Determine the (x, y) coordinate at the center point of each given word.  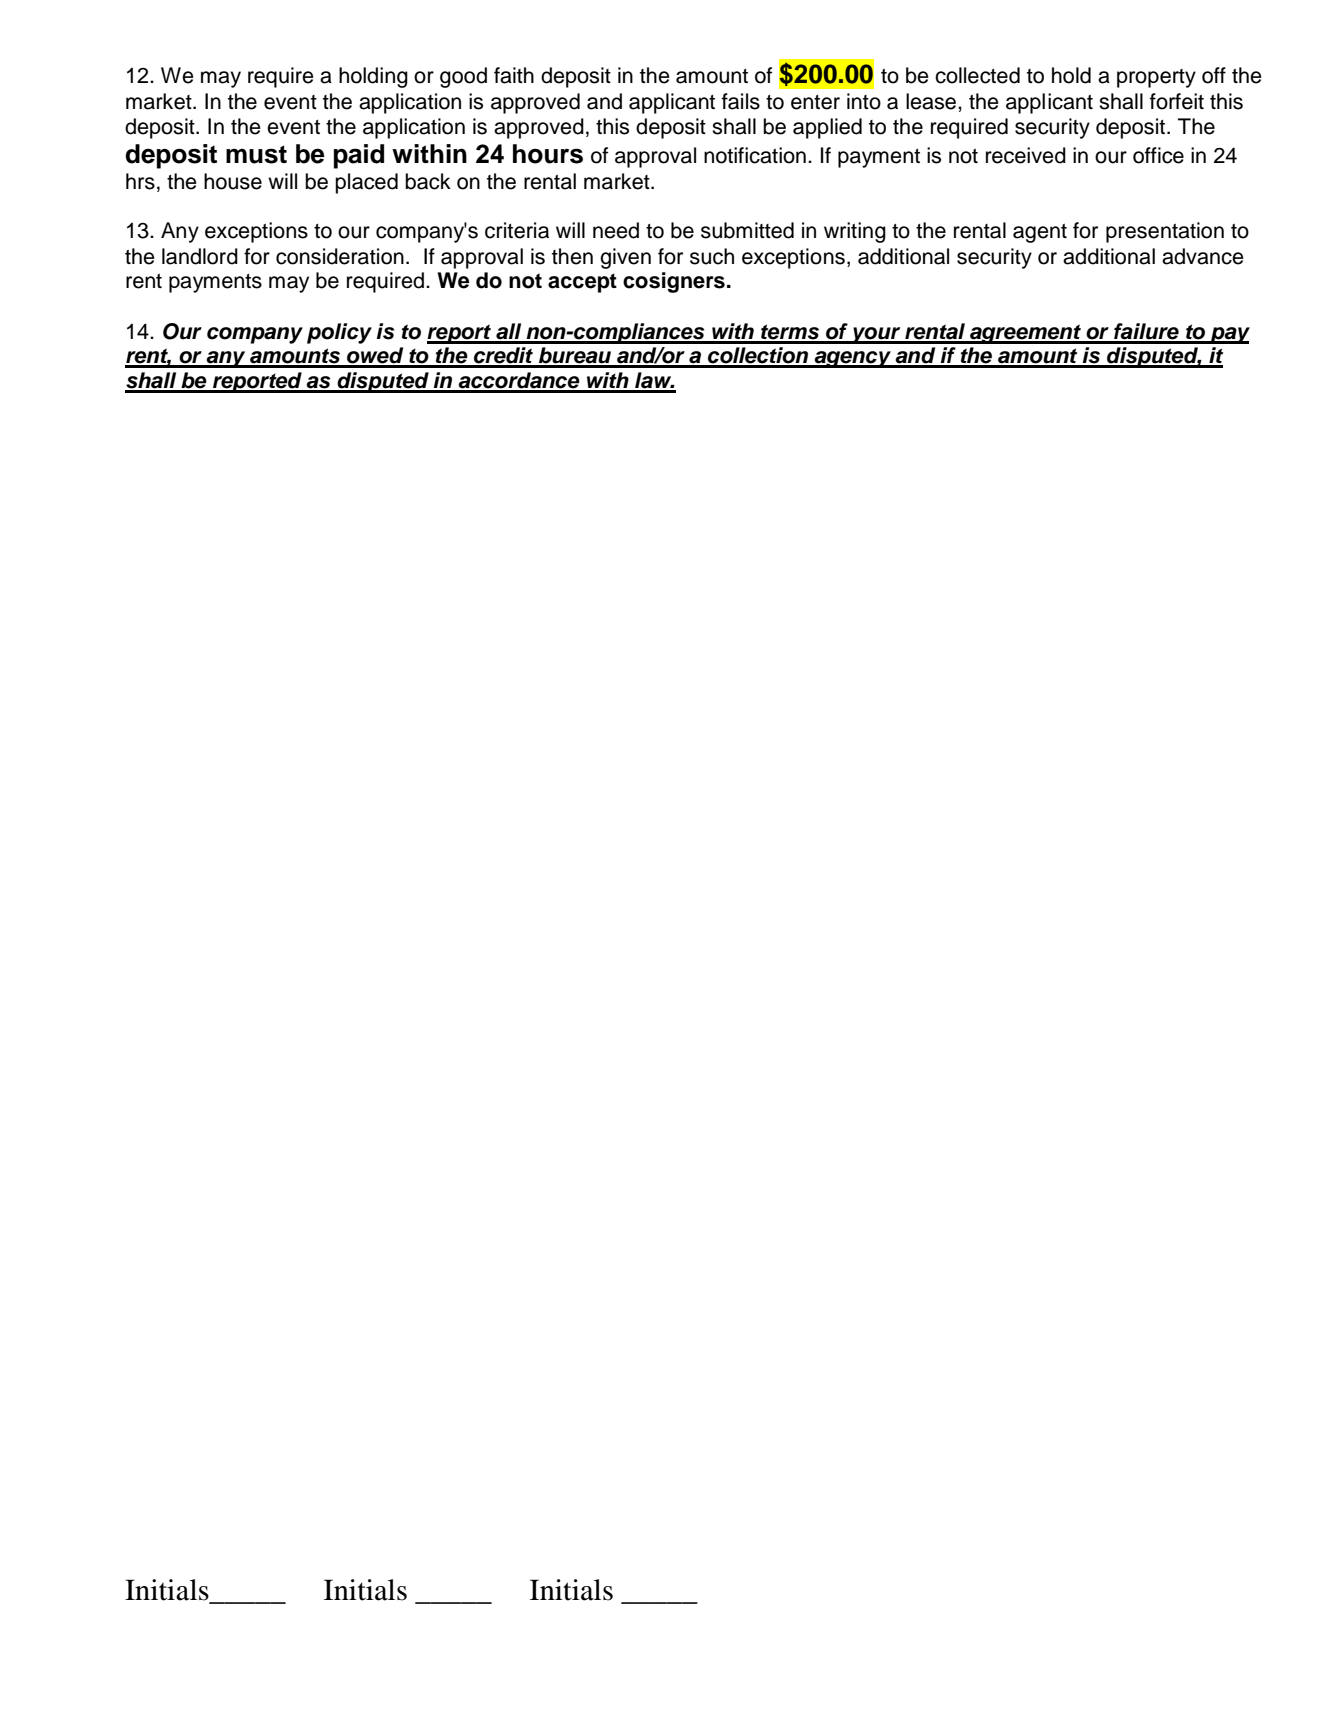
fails (741, 101)
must (256, 154)
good (463, 77)
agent (1040, 233)
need (616, 230)
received (1026, 155)
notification (755, 155)
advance (1203, 256)
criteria (517, 230)
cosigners (674, 282)
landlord (200, 256)
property (1156, 78)
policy (339, 333)
